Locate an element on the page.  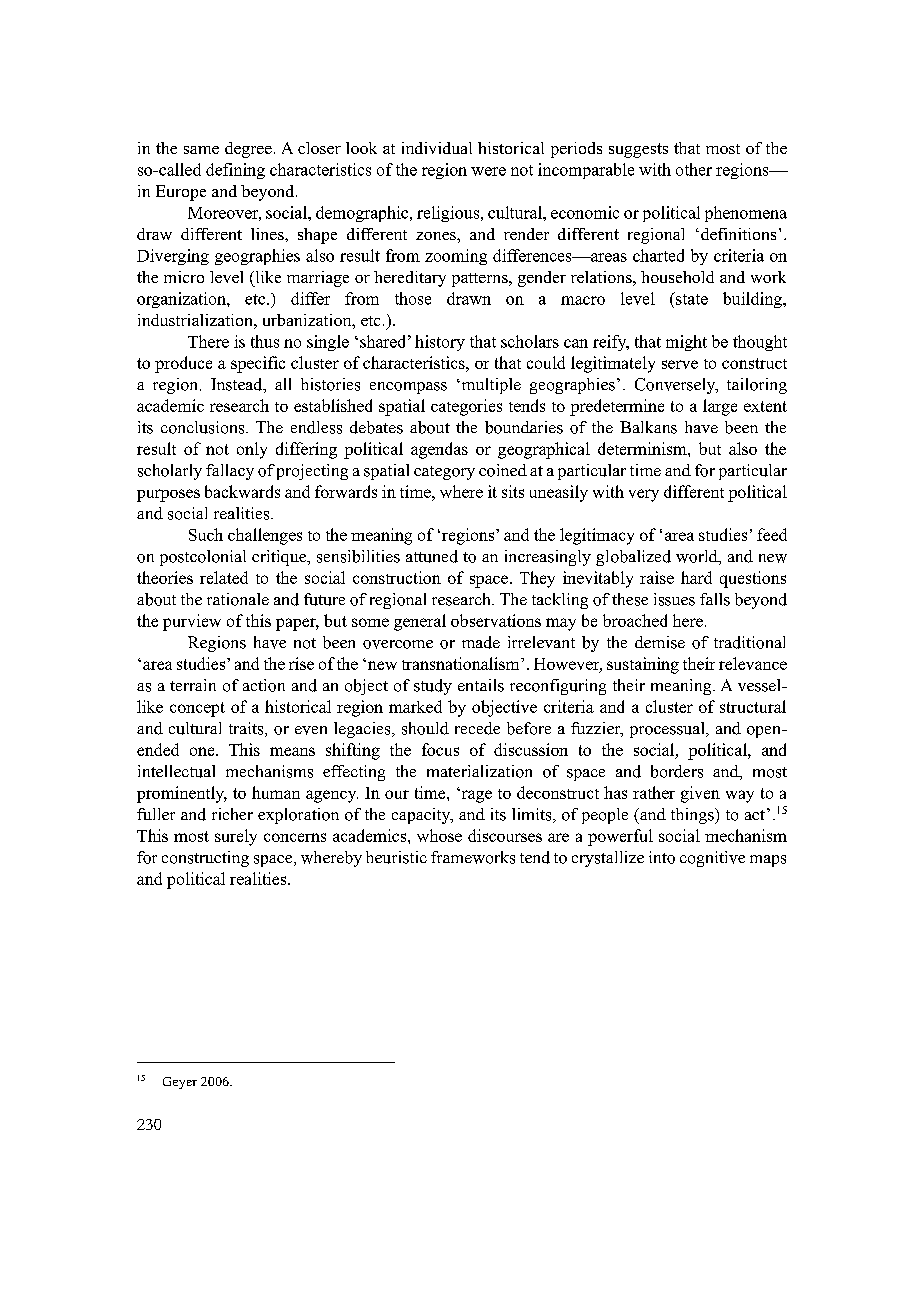
borders is located at coordinates (677, 771).
